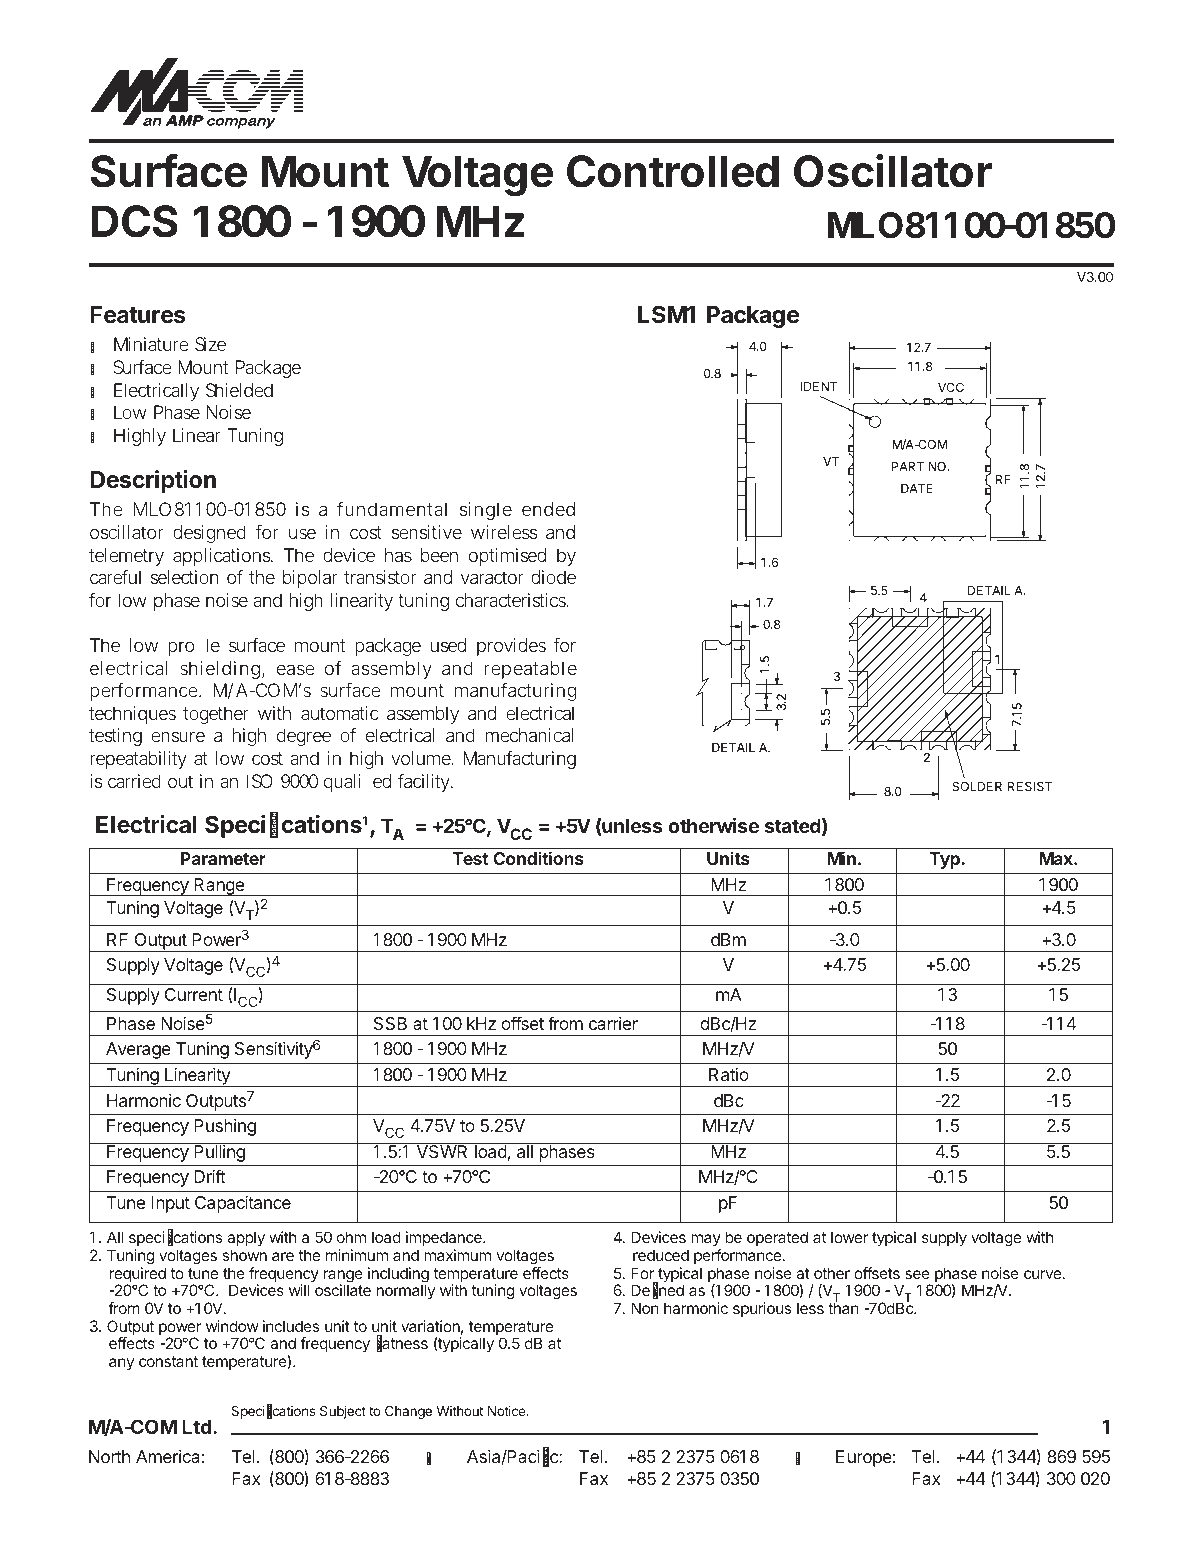  I want to click on DATE, so click(917, 488).
